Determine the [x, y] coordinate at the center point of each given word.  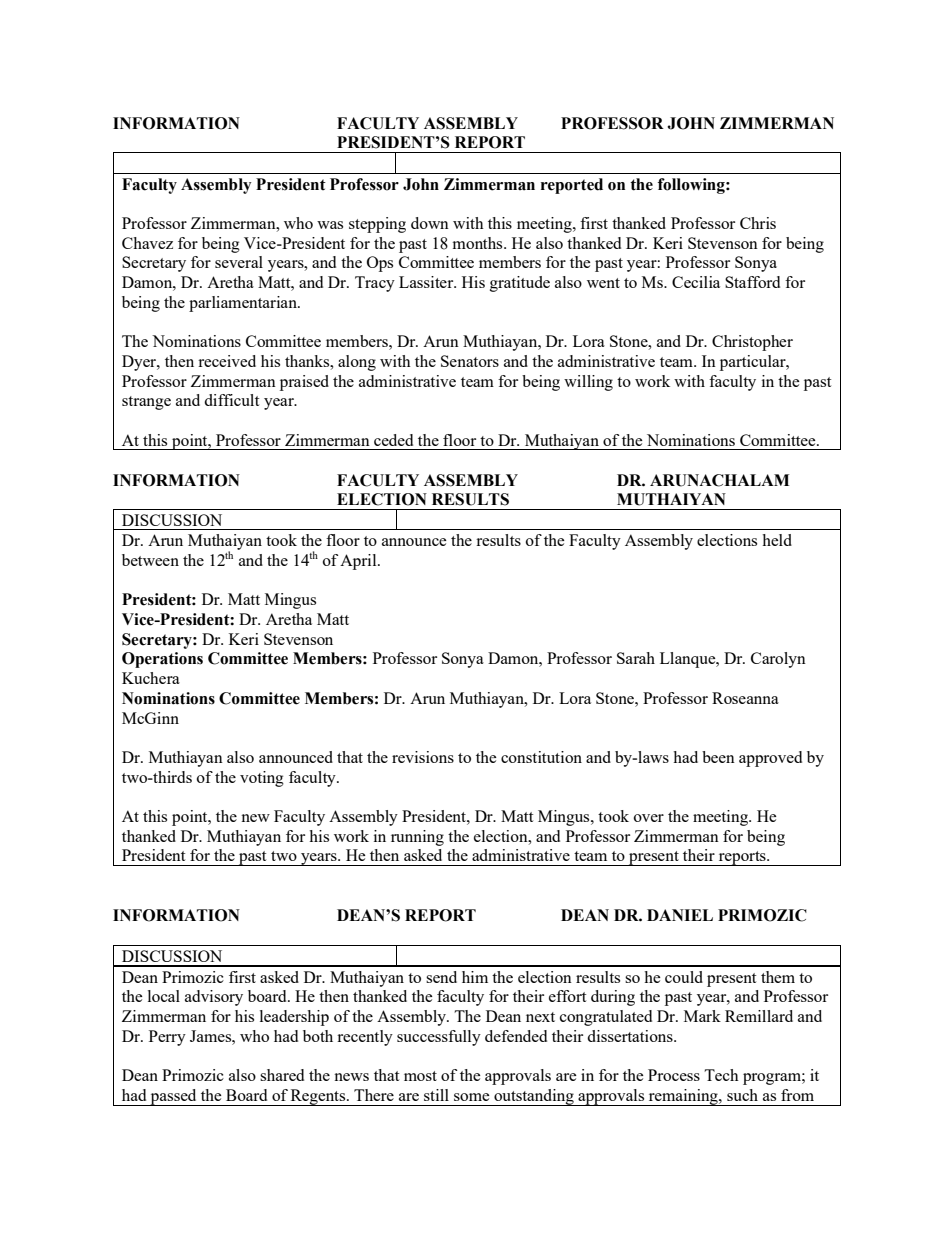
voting [262, 779]
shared [282, 1075]
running [417, 838]
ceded [393, 440]
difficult [231, 400]
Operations [162, 660]
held [777, 540]
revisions [423, 757]
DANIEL [680, 915]
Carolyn [778, 660]
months [479, 243]
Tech [721, 1075]
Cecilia [696, 282]
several [239, 262]
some [472, 1097]
